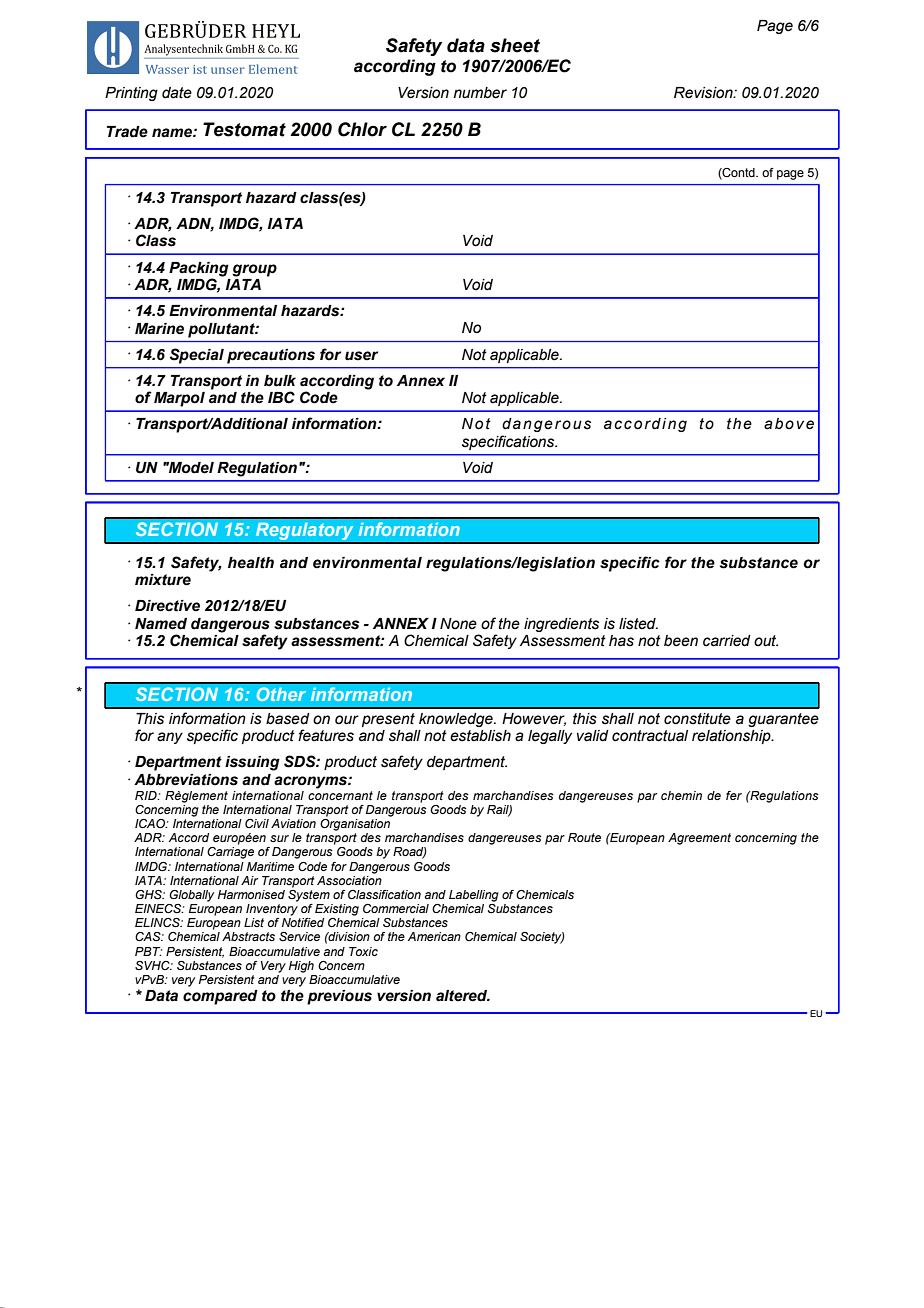 The width and height of the document is (924, 1308). I want to click on above, so click(789, 424).
